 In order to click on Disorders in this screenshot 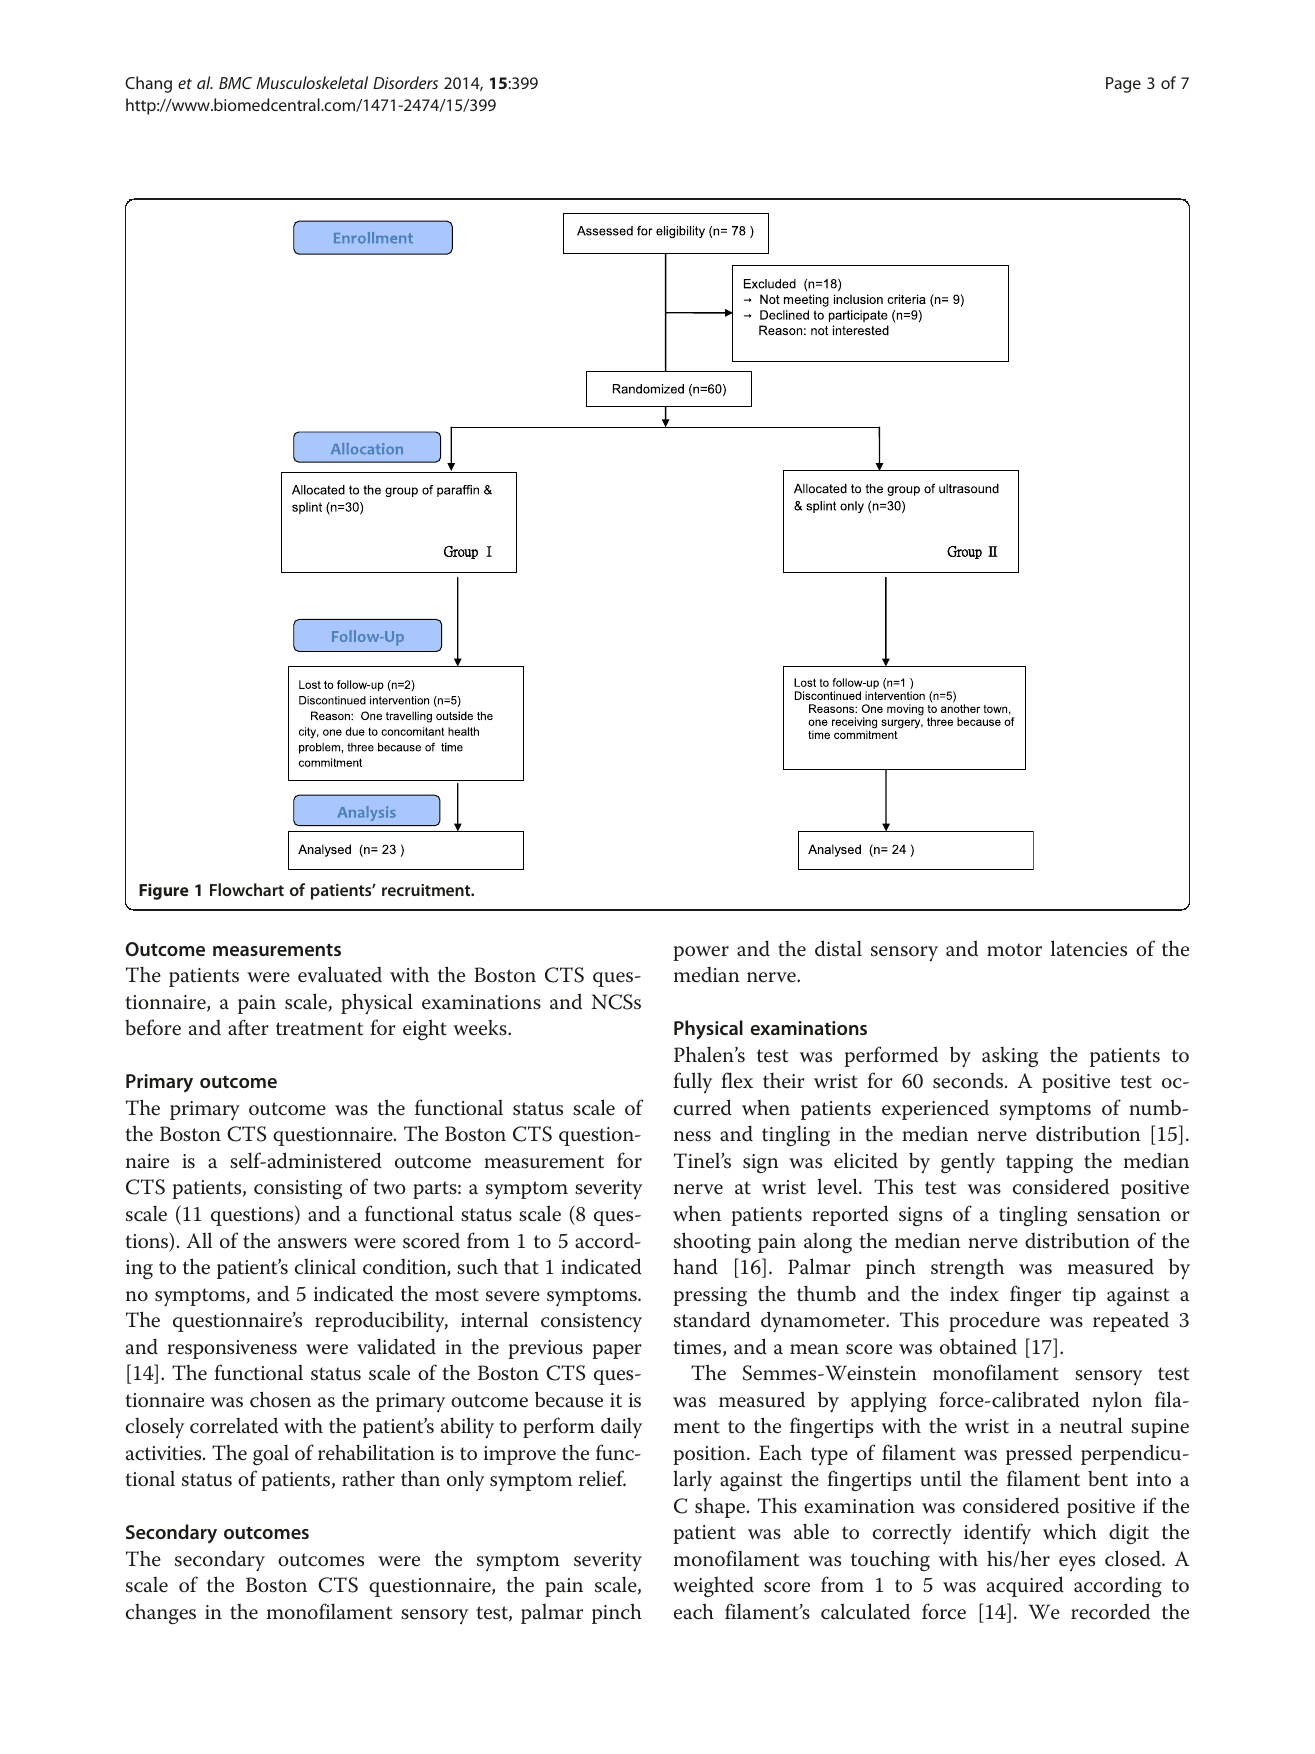, I will do `click(405, 82)`.
